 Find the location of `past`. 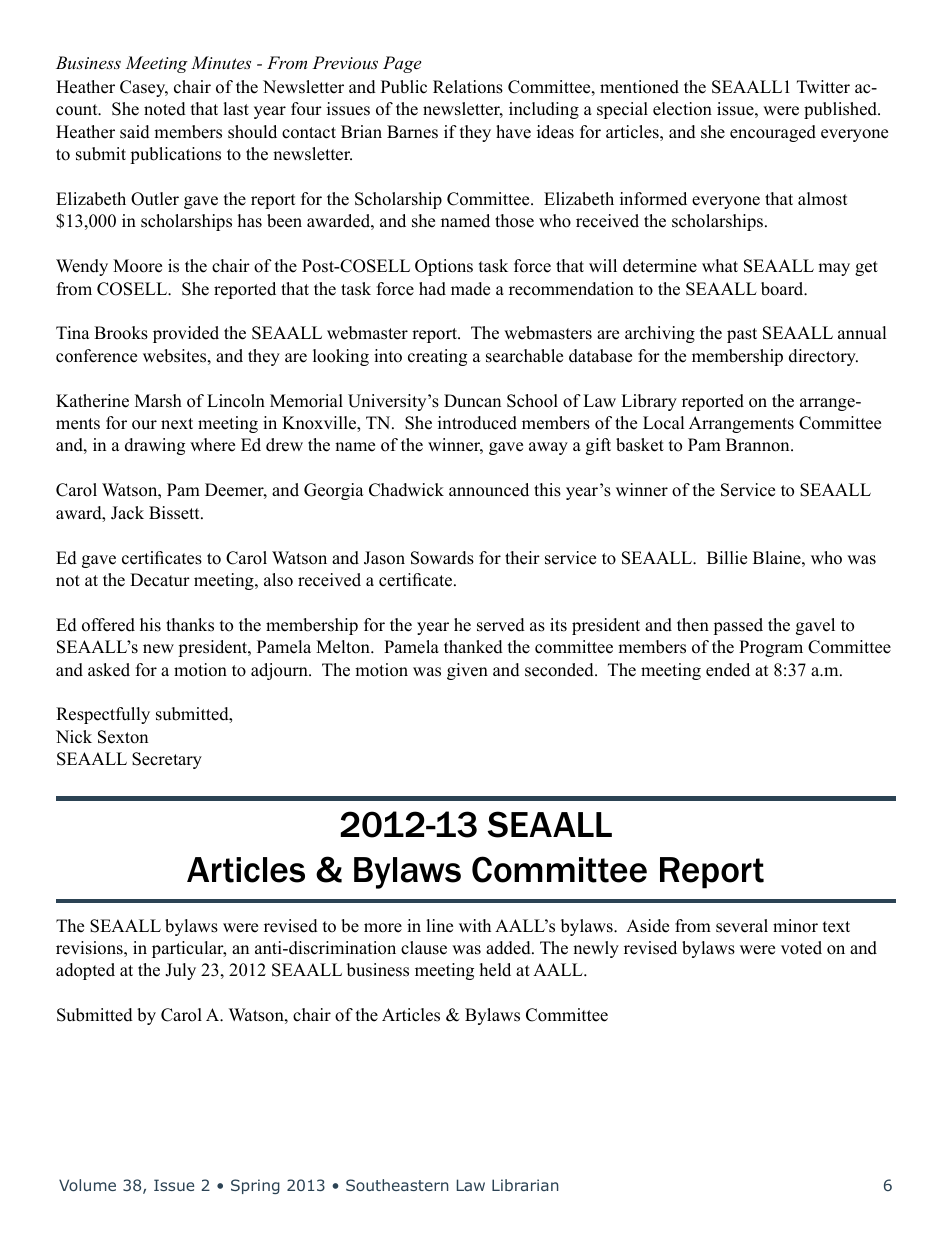

past is located at coordinates (742, 335).
